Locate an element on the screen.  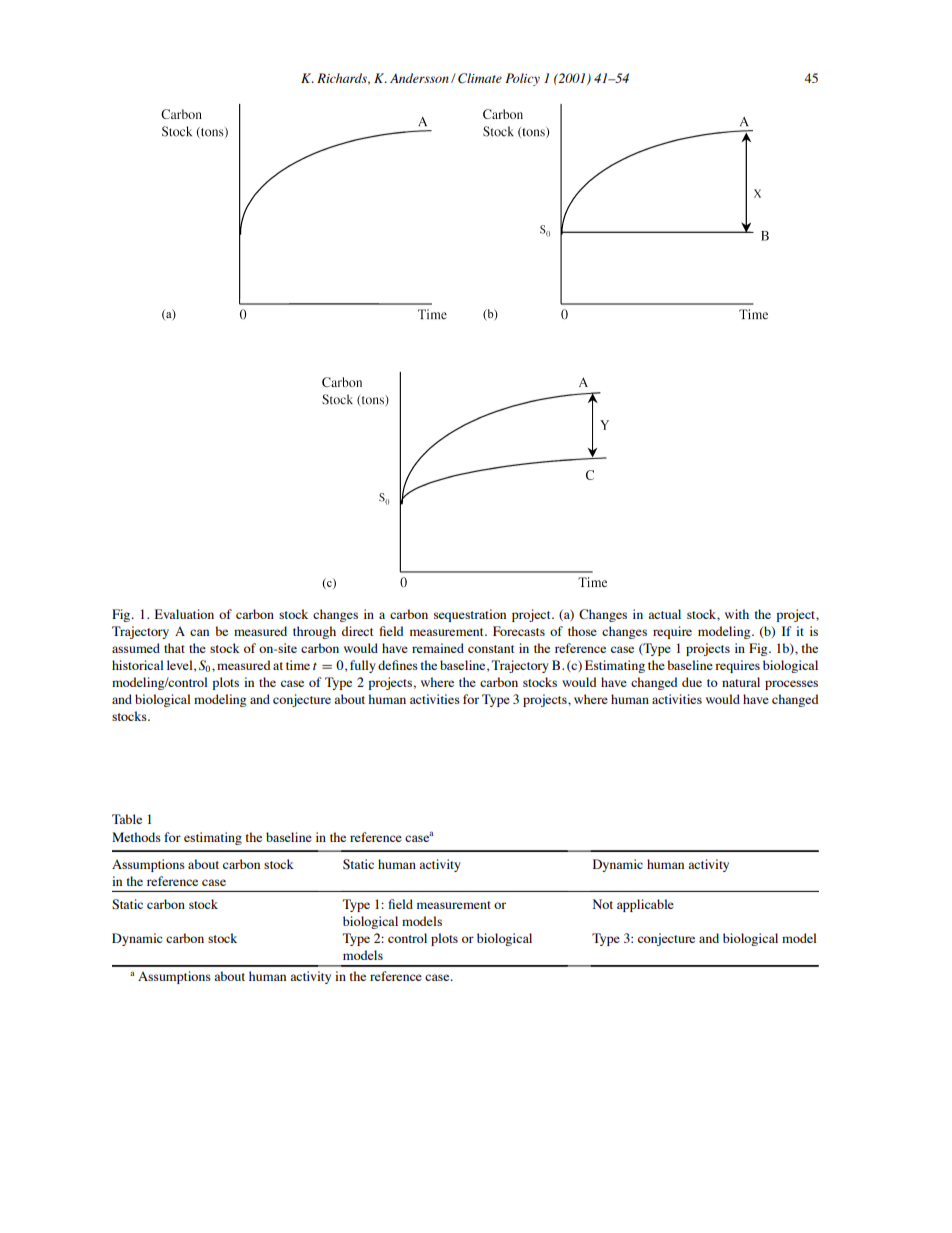
Not is located at coordinates (603, 904).
